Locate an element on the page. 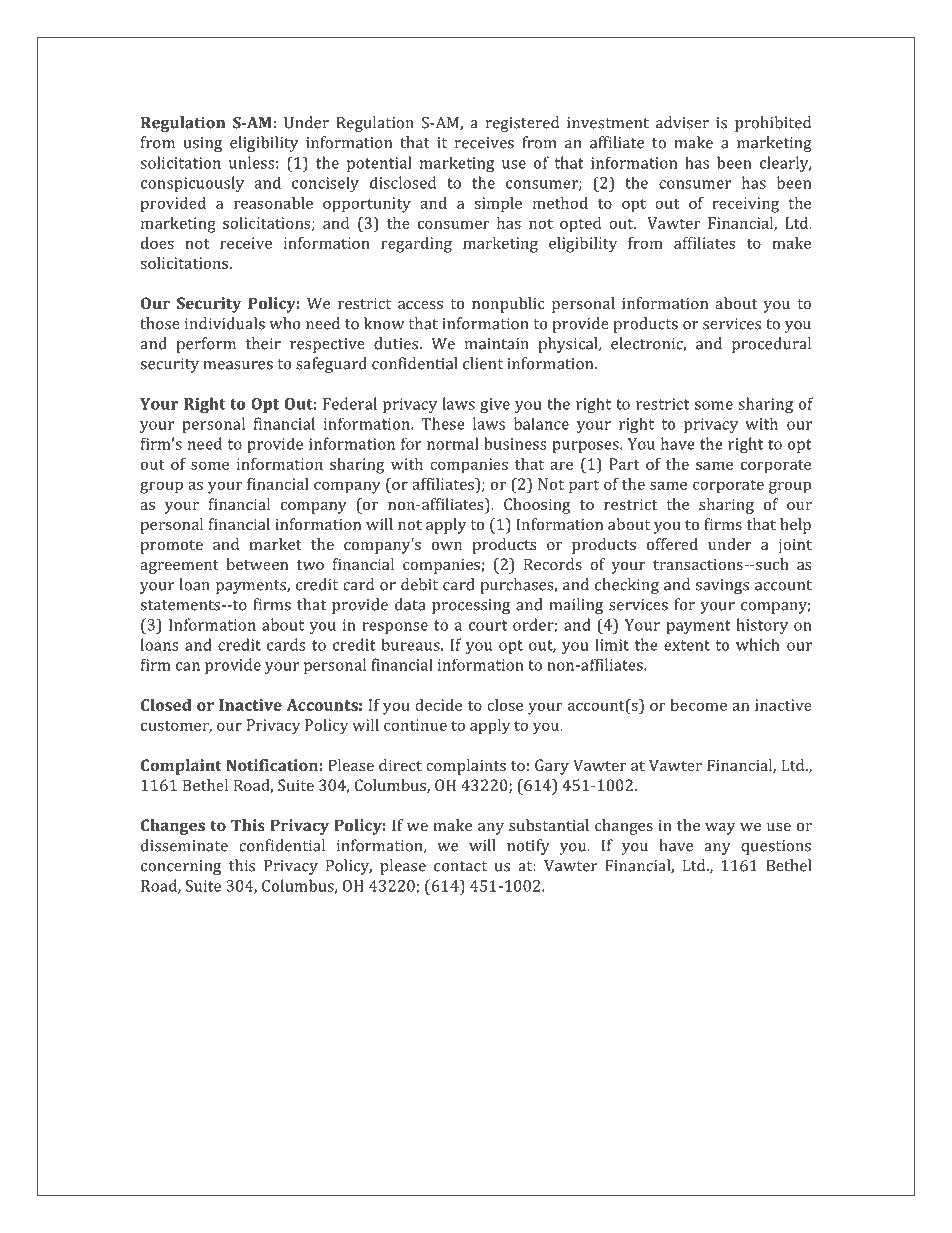  nonpublic is located at coordinates (508, 305).
